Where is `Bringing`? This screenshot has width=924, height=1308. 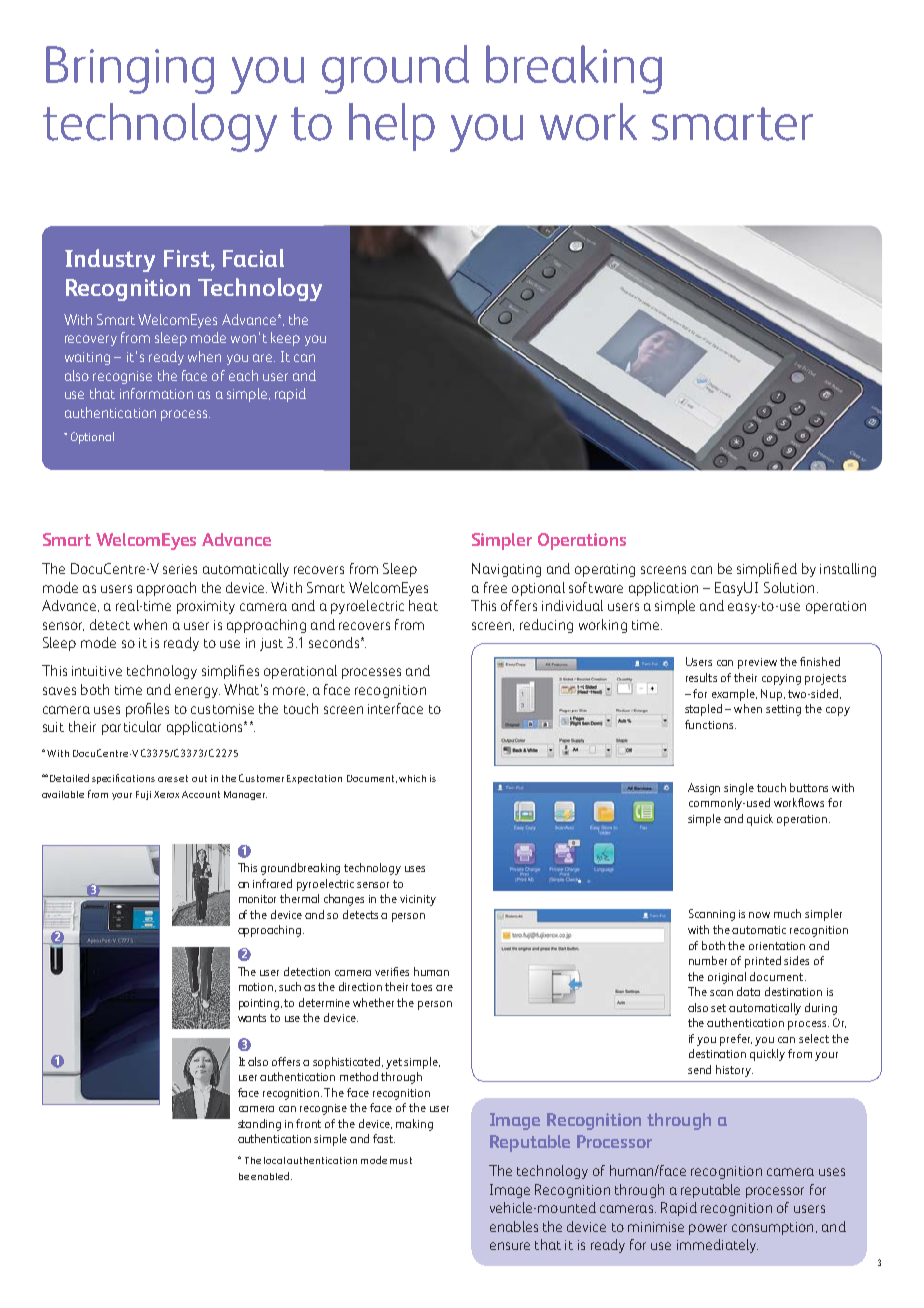 Bringing is located at coordinates (130, 70).
